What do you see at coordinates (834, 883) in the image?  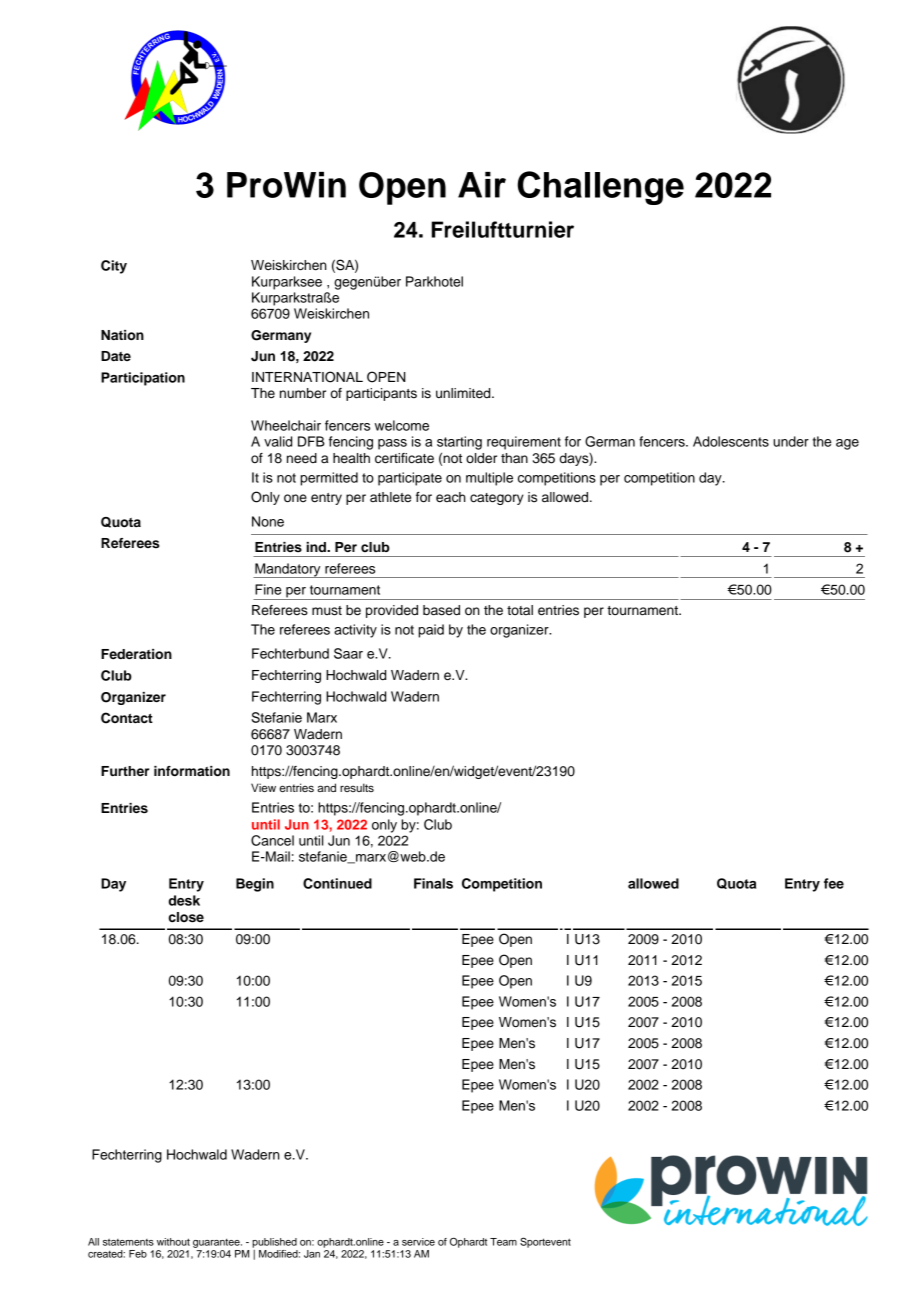 I see `fee` at bounding box center [834, 883].
